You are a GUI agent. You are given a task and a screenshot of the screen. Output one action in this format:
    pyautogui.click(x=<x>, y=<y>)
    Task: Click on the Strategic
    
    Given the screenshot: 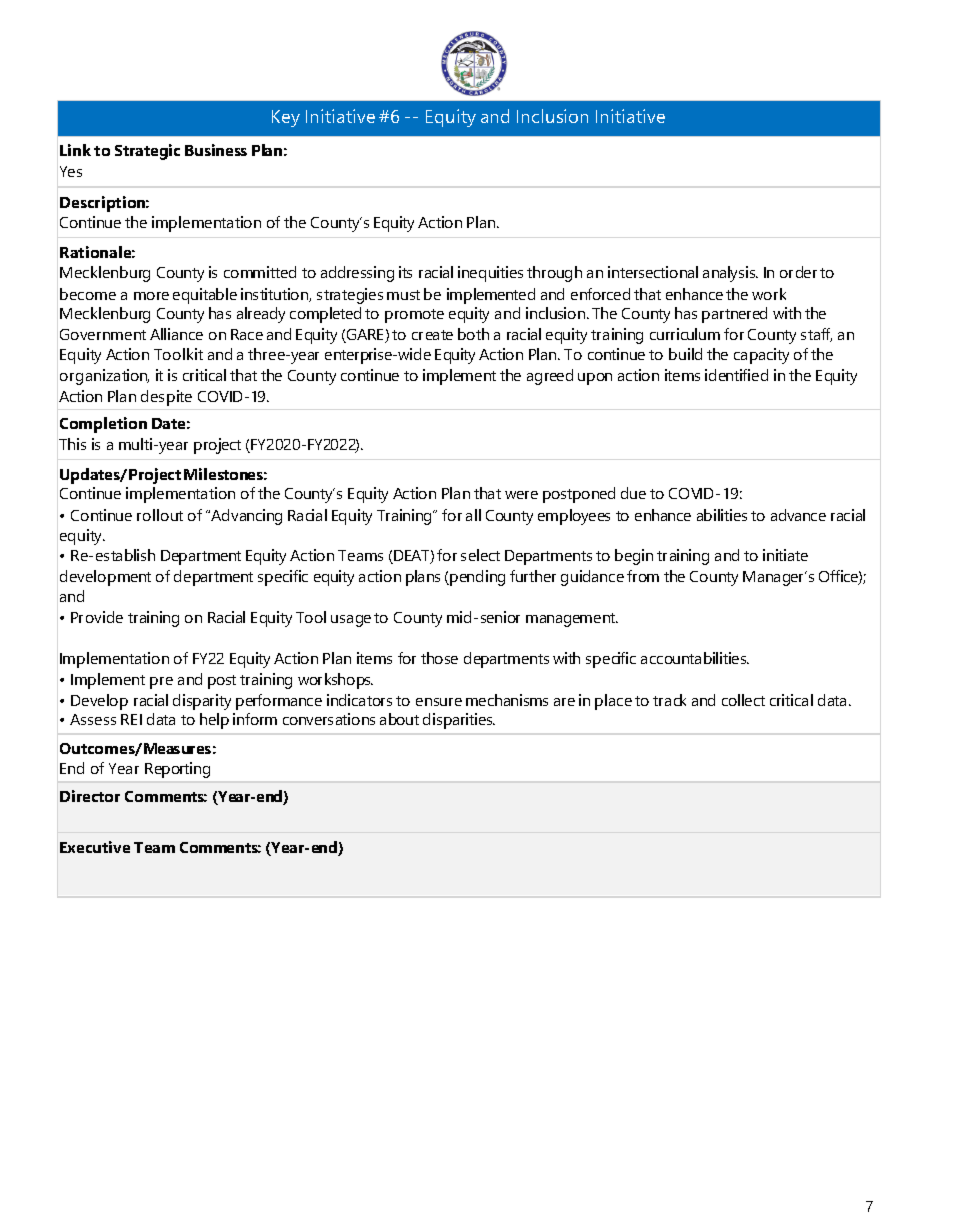 What is the action you would take?
    pyautogui.click(x=147, y=152)
